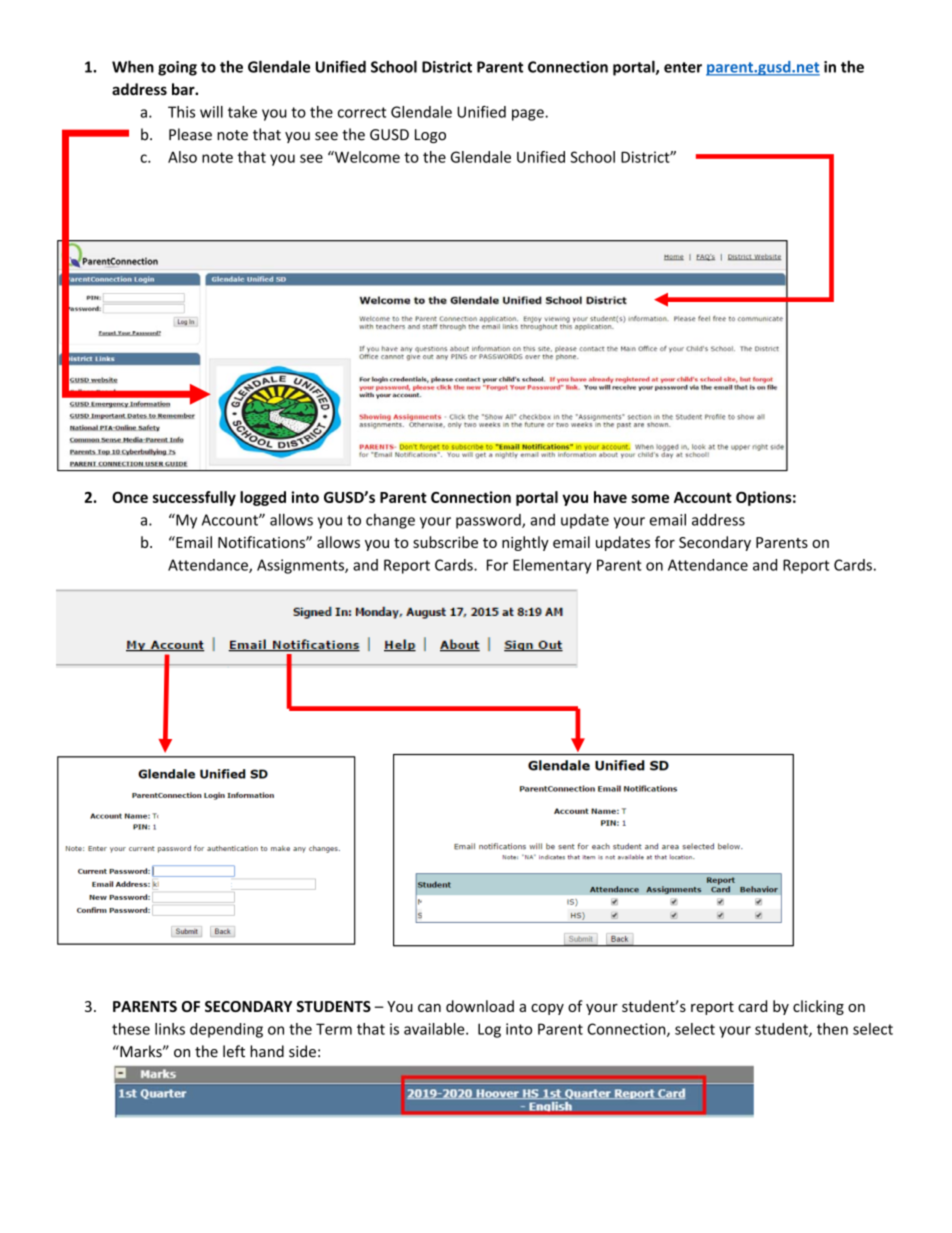 The height and width of the screenshot is (1233, 952). I want to click on clicking, so click(818, 1007).
